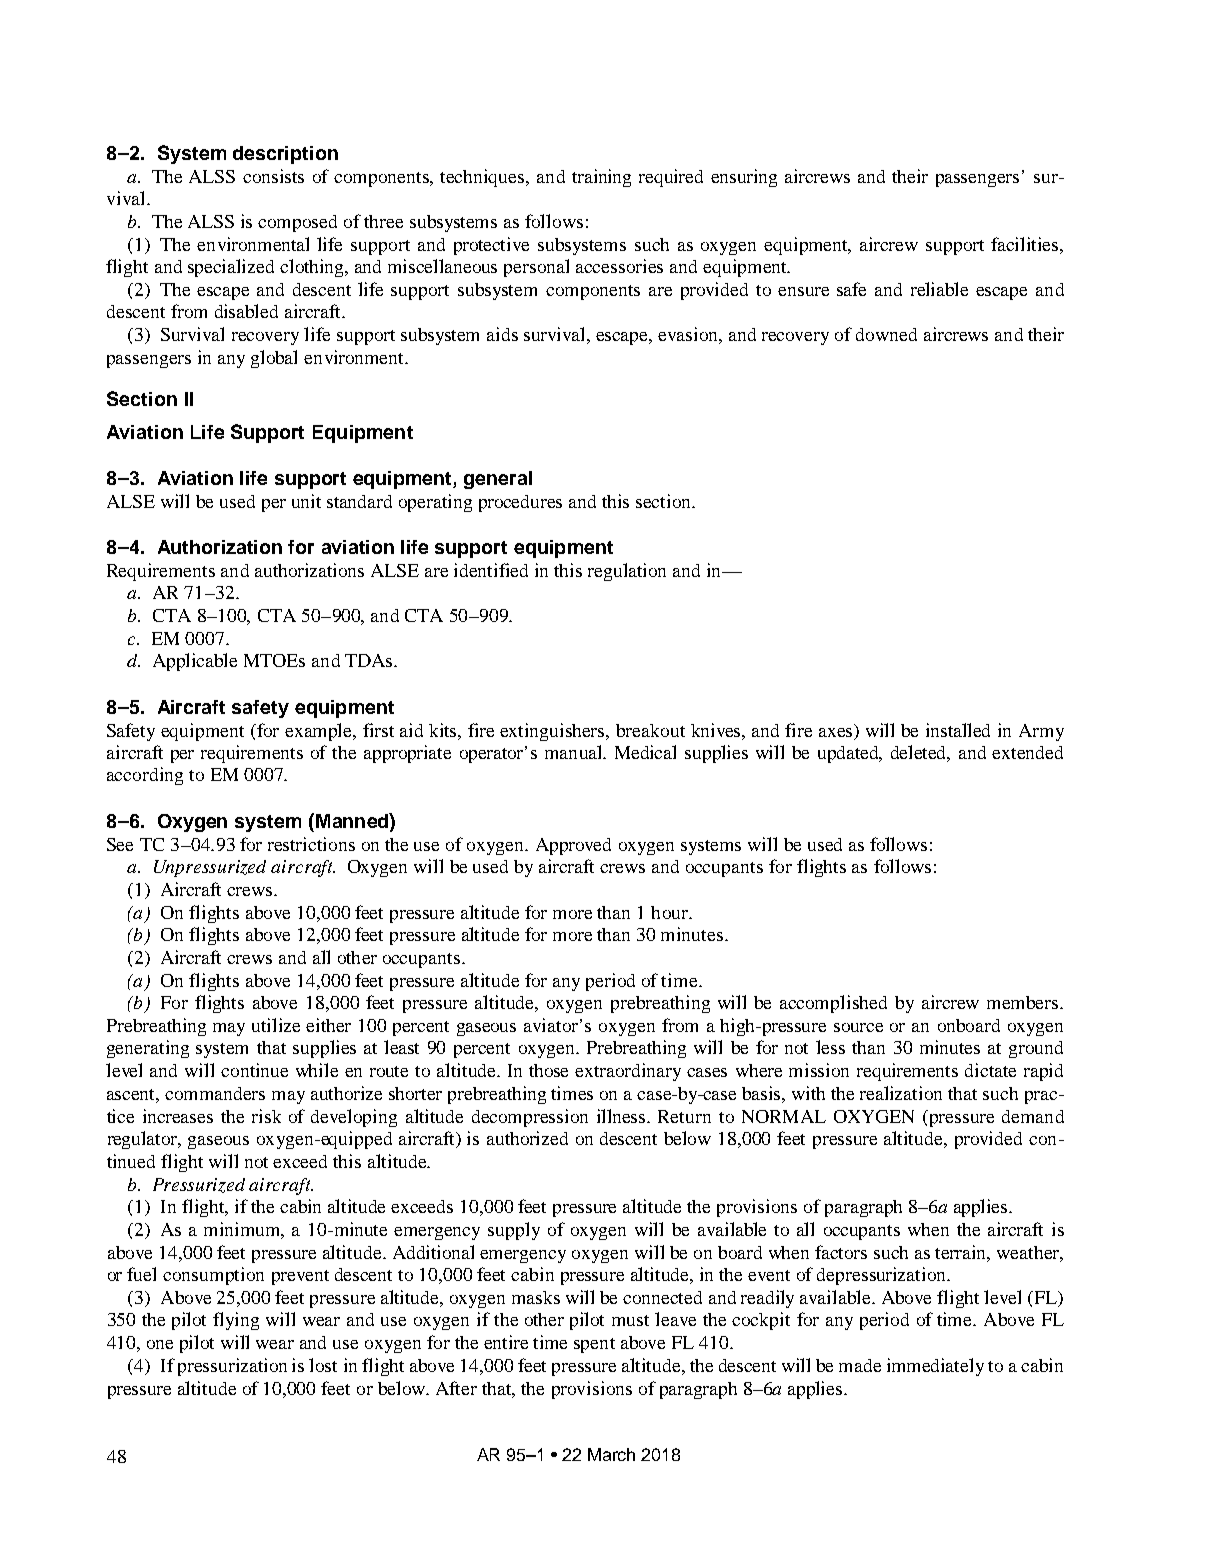 Image resolution: width=1206 pixels, height=1561 pixels. What do you see at coordinates (611, 1454) in the page?
I see `March` at bounding box center [611, 1454].
